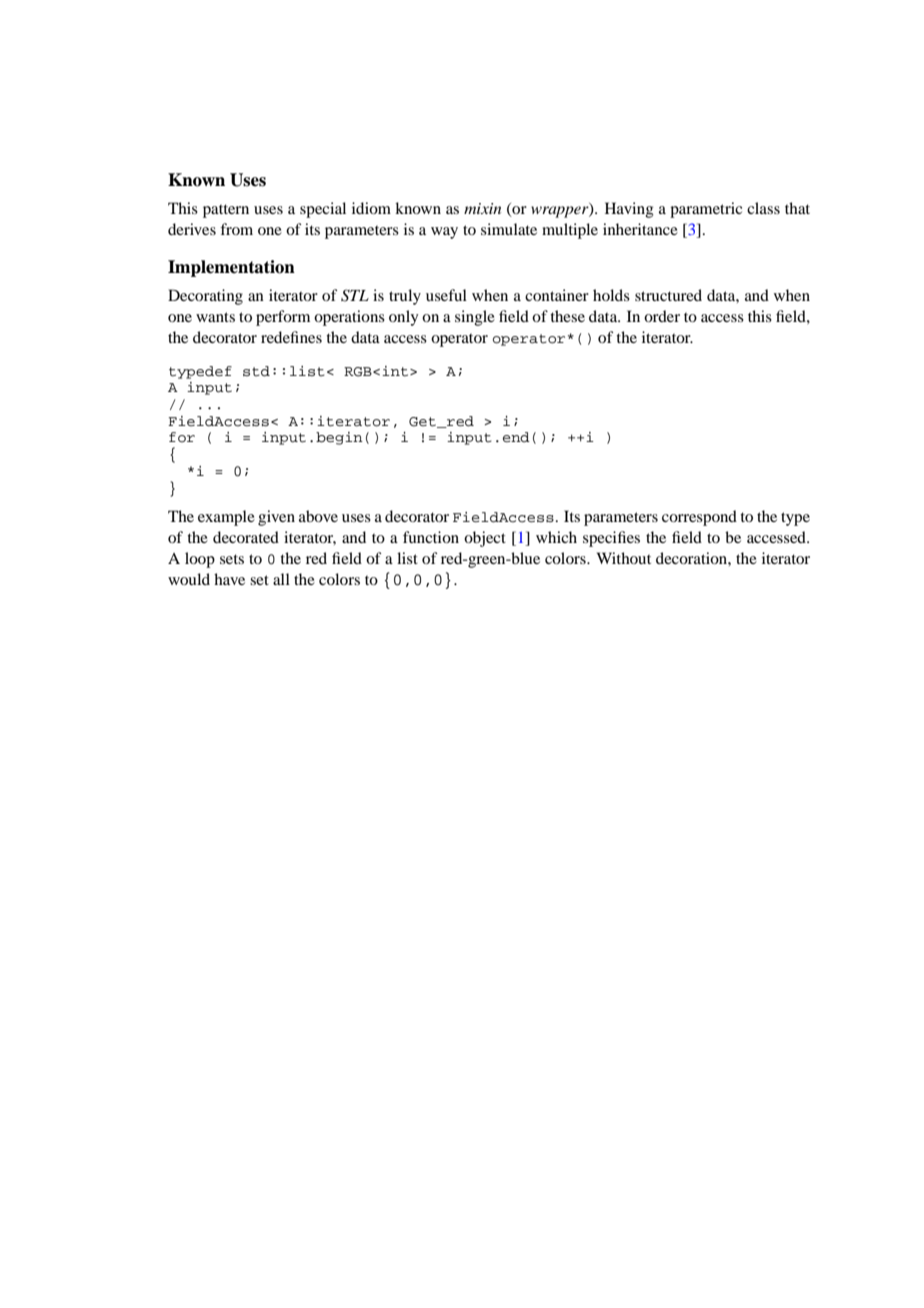  Describe the element at coordinates (662, 316) in the document. I see `order` at that location.
